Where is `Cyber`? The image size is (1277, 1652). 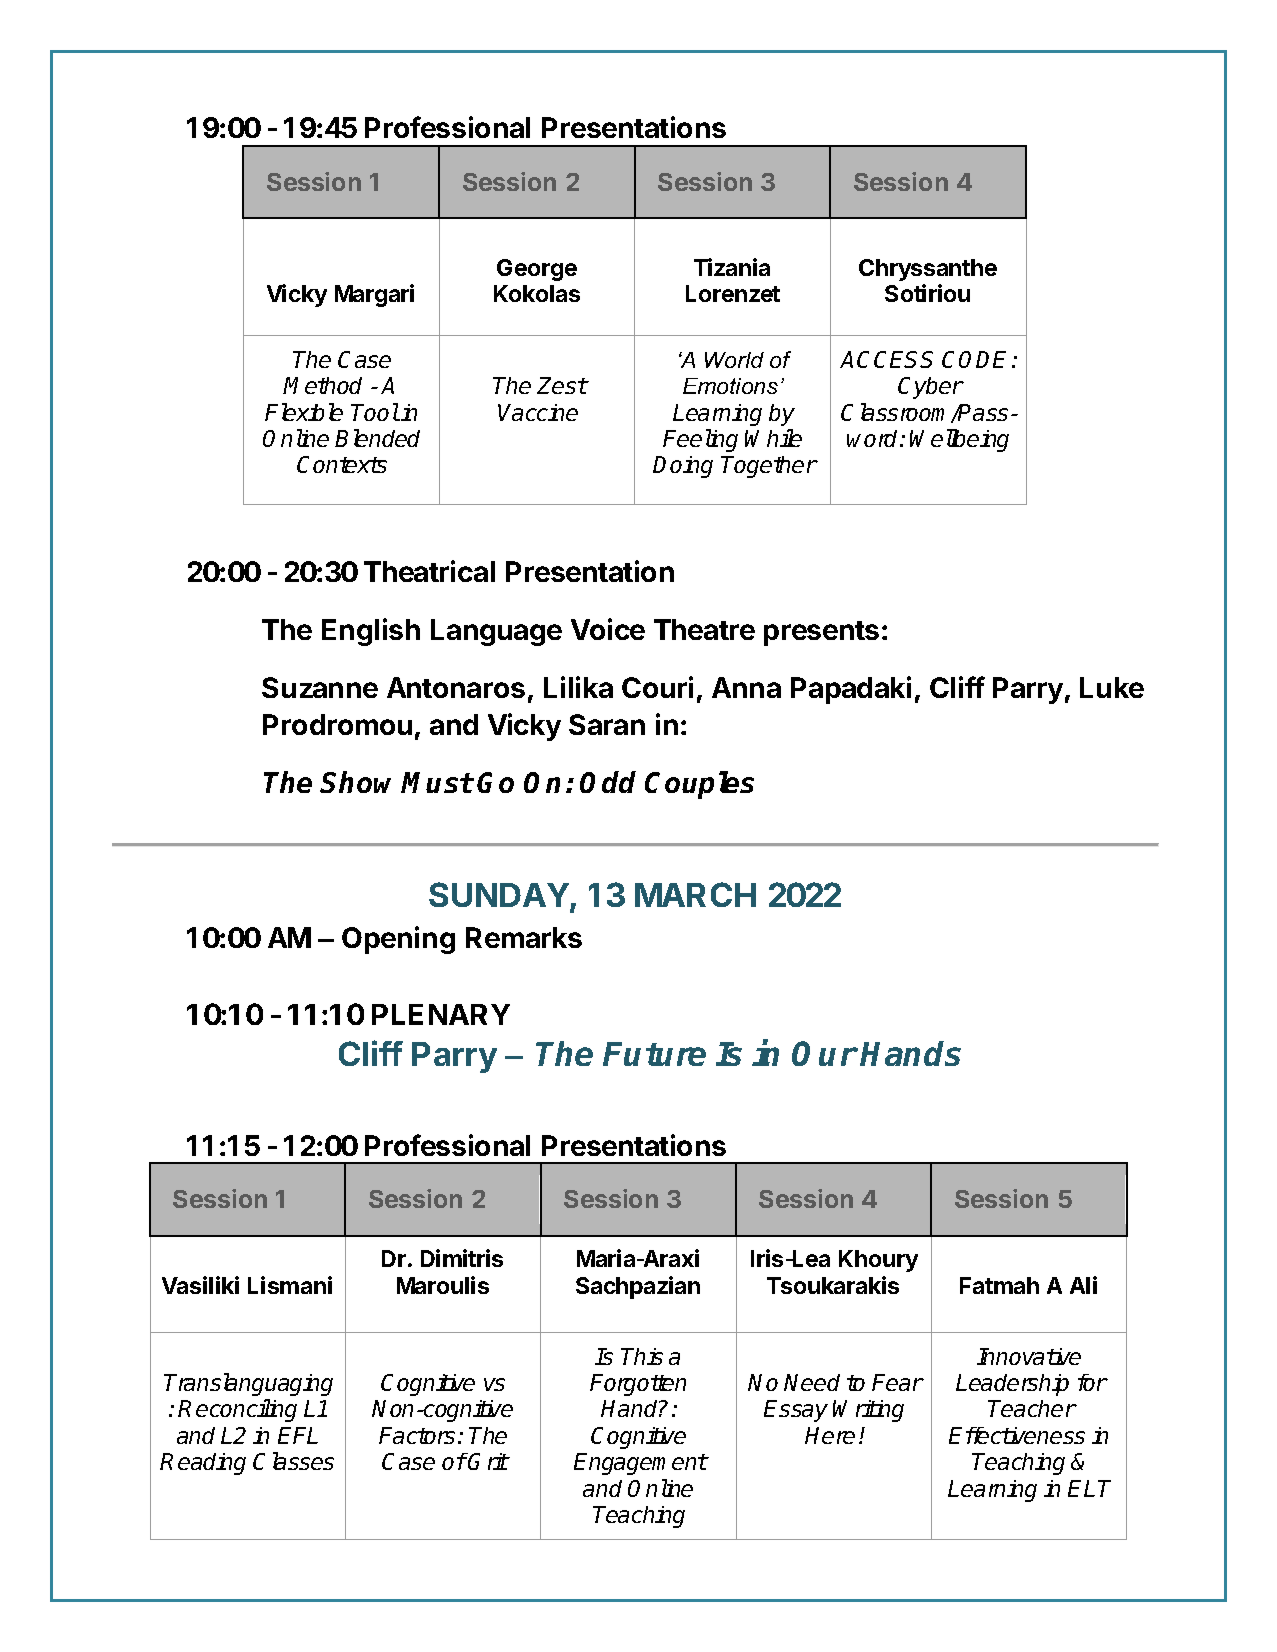
Cyber is located at coordinates (931, 388).
